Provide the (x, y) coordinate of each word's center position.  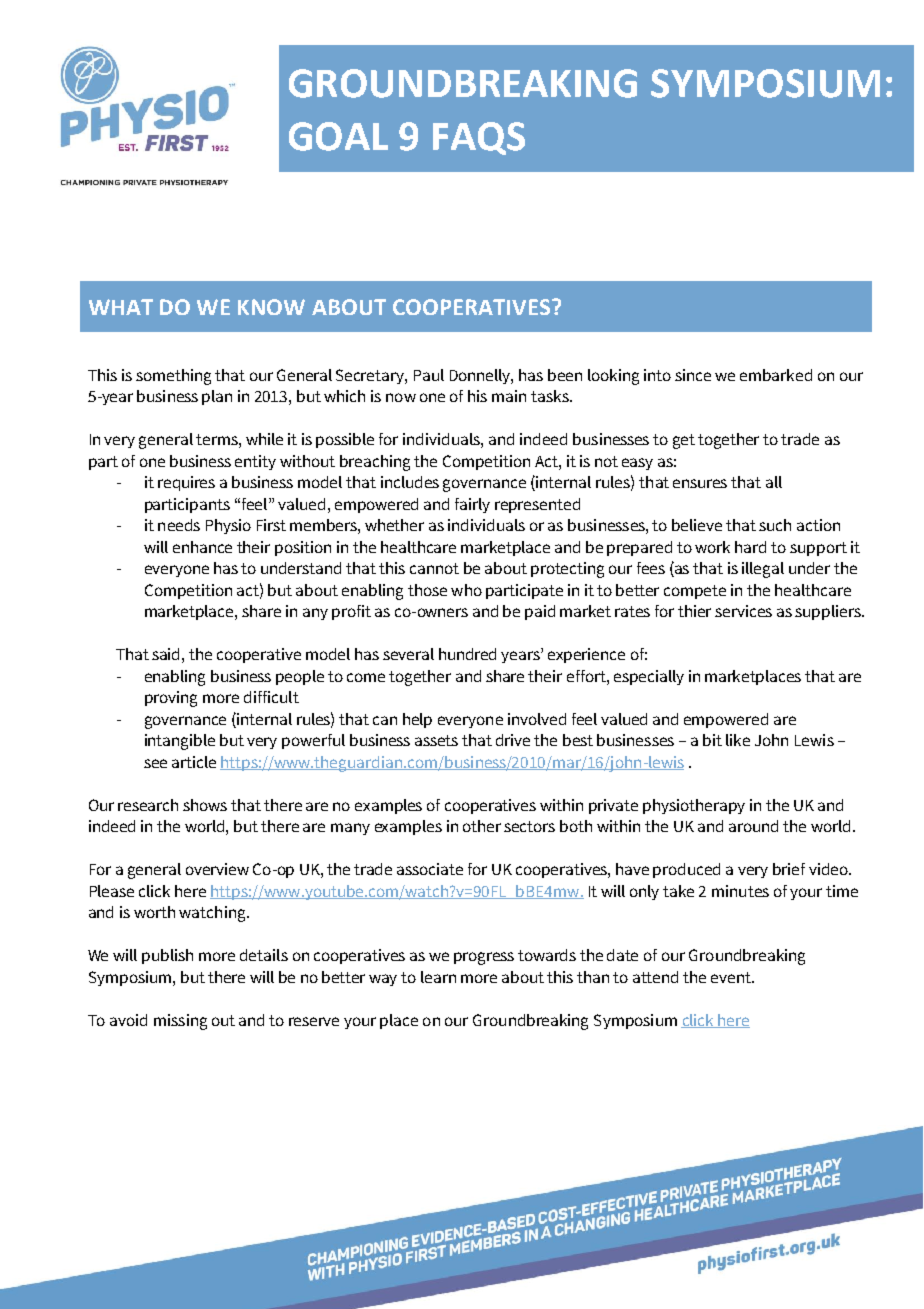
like (738, 740)
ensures (700, 483)
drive (513, 740)
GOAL (338, 136)
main (509, 396)
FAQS (479, 138)
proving (171, 699)
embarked (776, 375)
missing (180, 1022)
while (264, 439)
